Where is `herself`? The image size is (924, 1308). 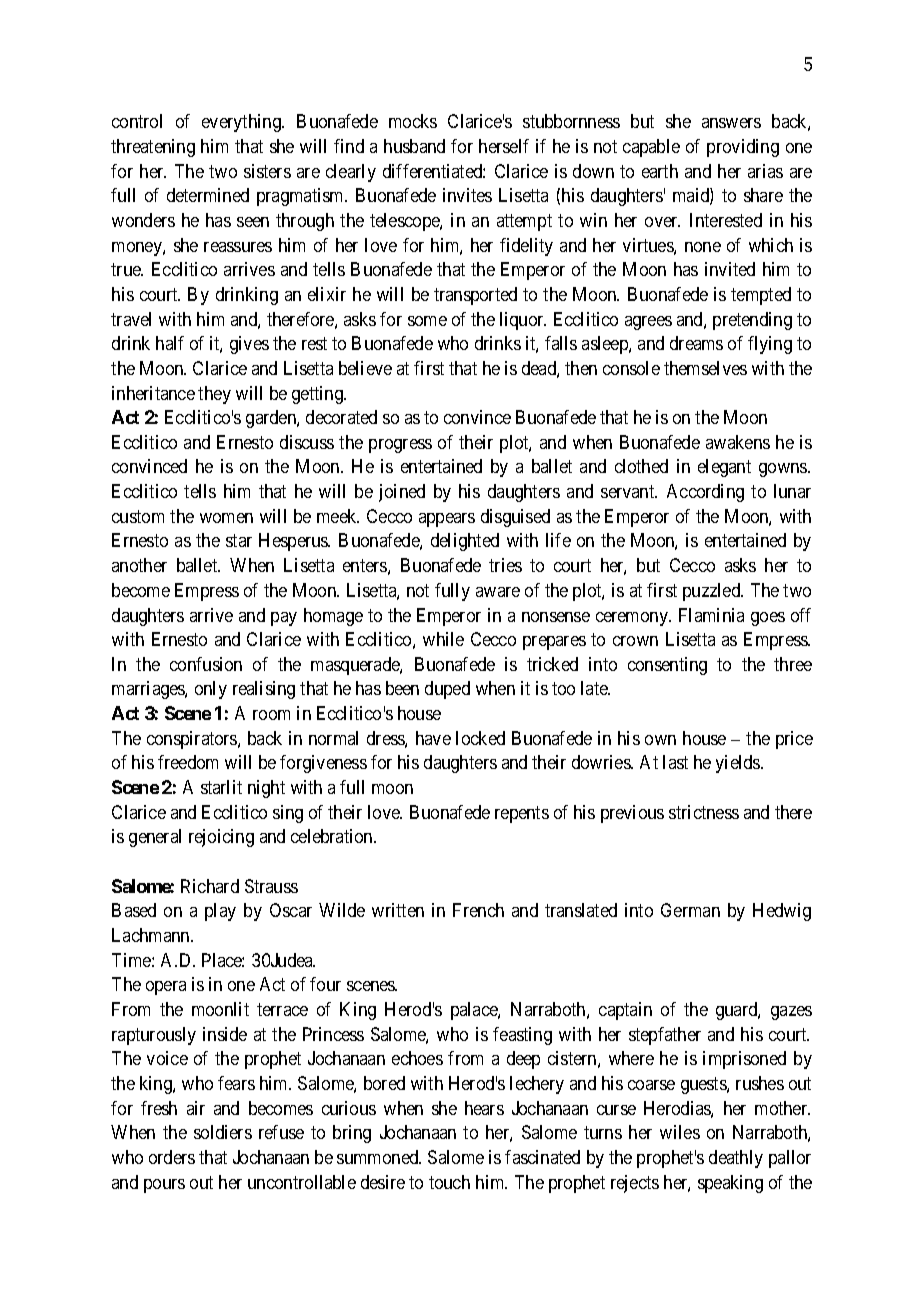 herself is located at coordinates (504, 146).
